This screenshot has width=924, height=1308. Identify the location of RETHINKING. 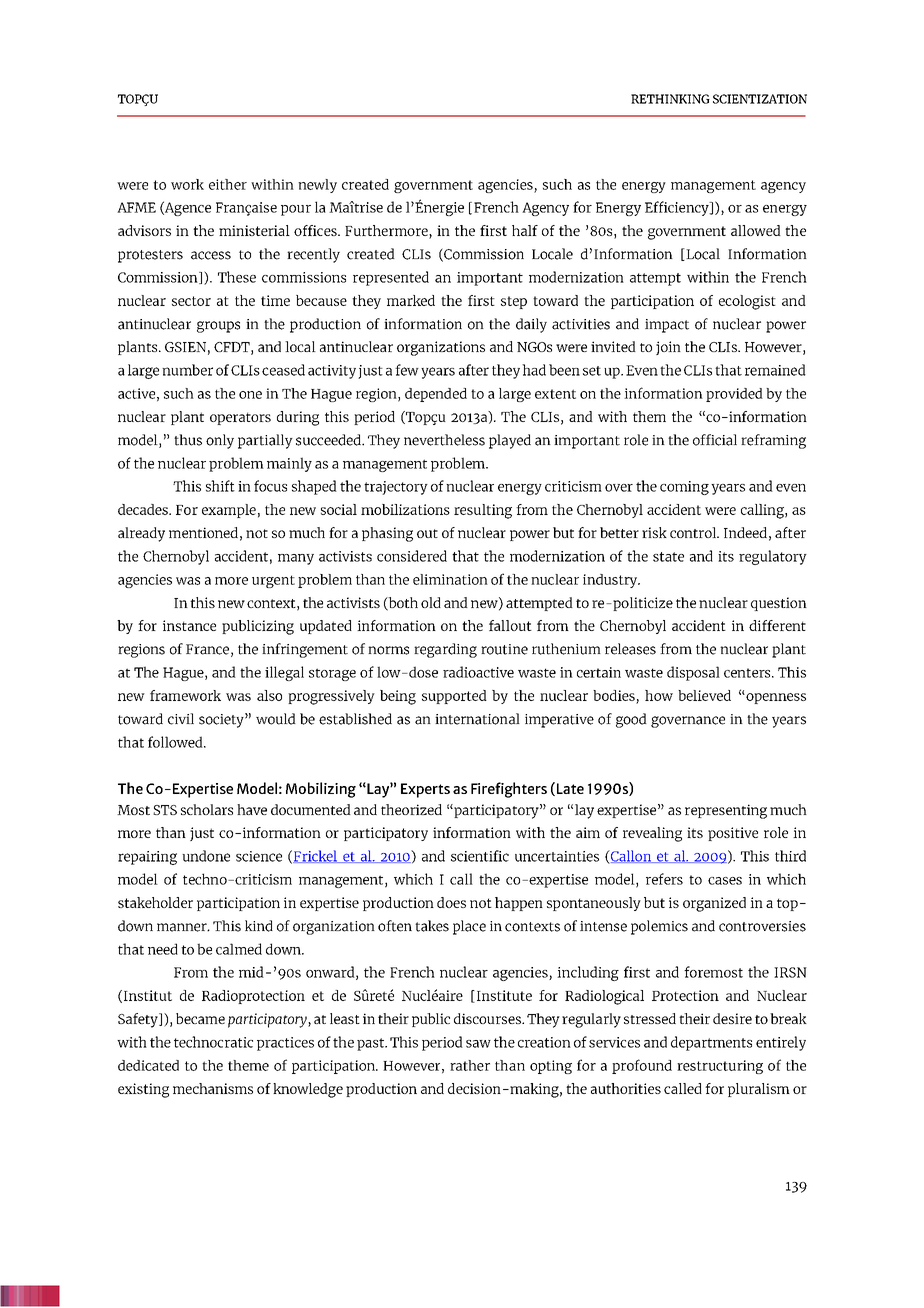
(670, 99).
